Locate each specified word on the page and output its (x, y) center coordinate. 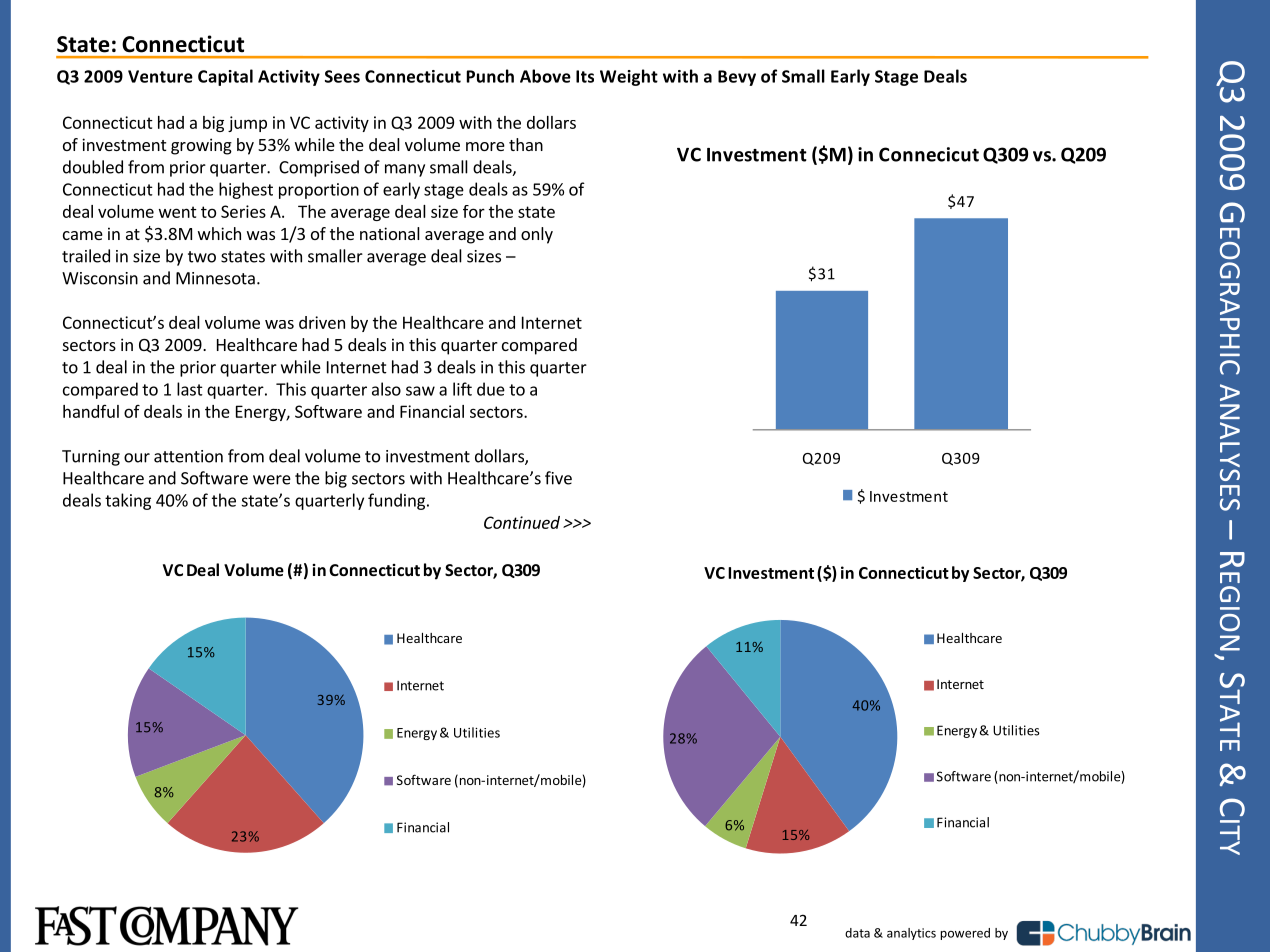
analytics (911, 934)
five (558, 478)
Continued (522, 522)
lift (462, 389)
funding (398, 501)
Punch (490, 76)
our (137, 458)
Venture (160, 76)
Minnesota (215, 278)
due (491, 389)
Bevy (737, 78)
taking (128, 501)
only (537, 235)
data (857, 933)
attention (188, 456)
